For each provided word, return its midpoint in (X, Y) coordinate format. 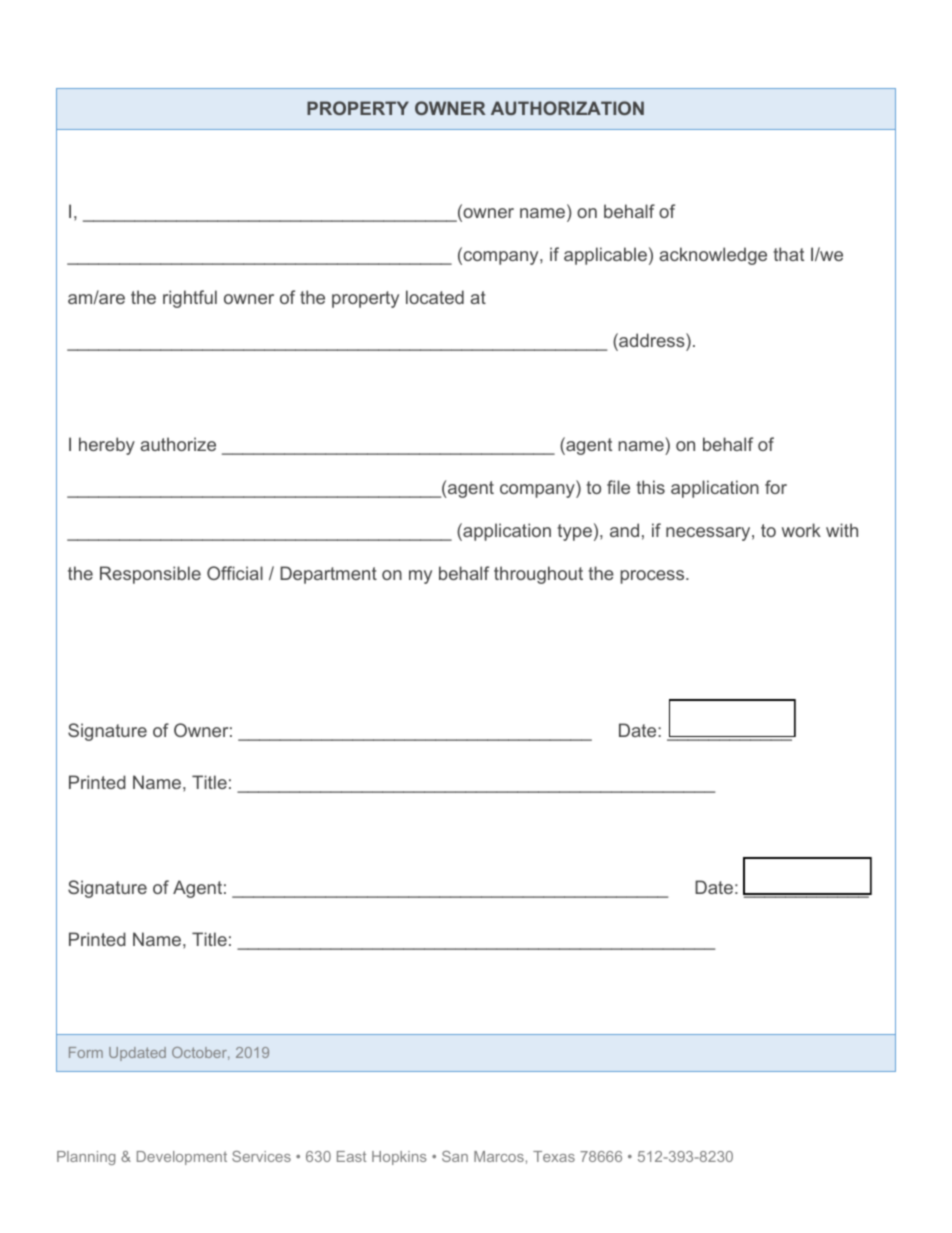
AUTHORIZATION (567, 108)
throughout (538, 575)
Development (182, 1158)
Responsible (150, 575)
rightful (190, 299)
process (653, 577)
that (788, 254)
